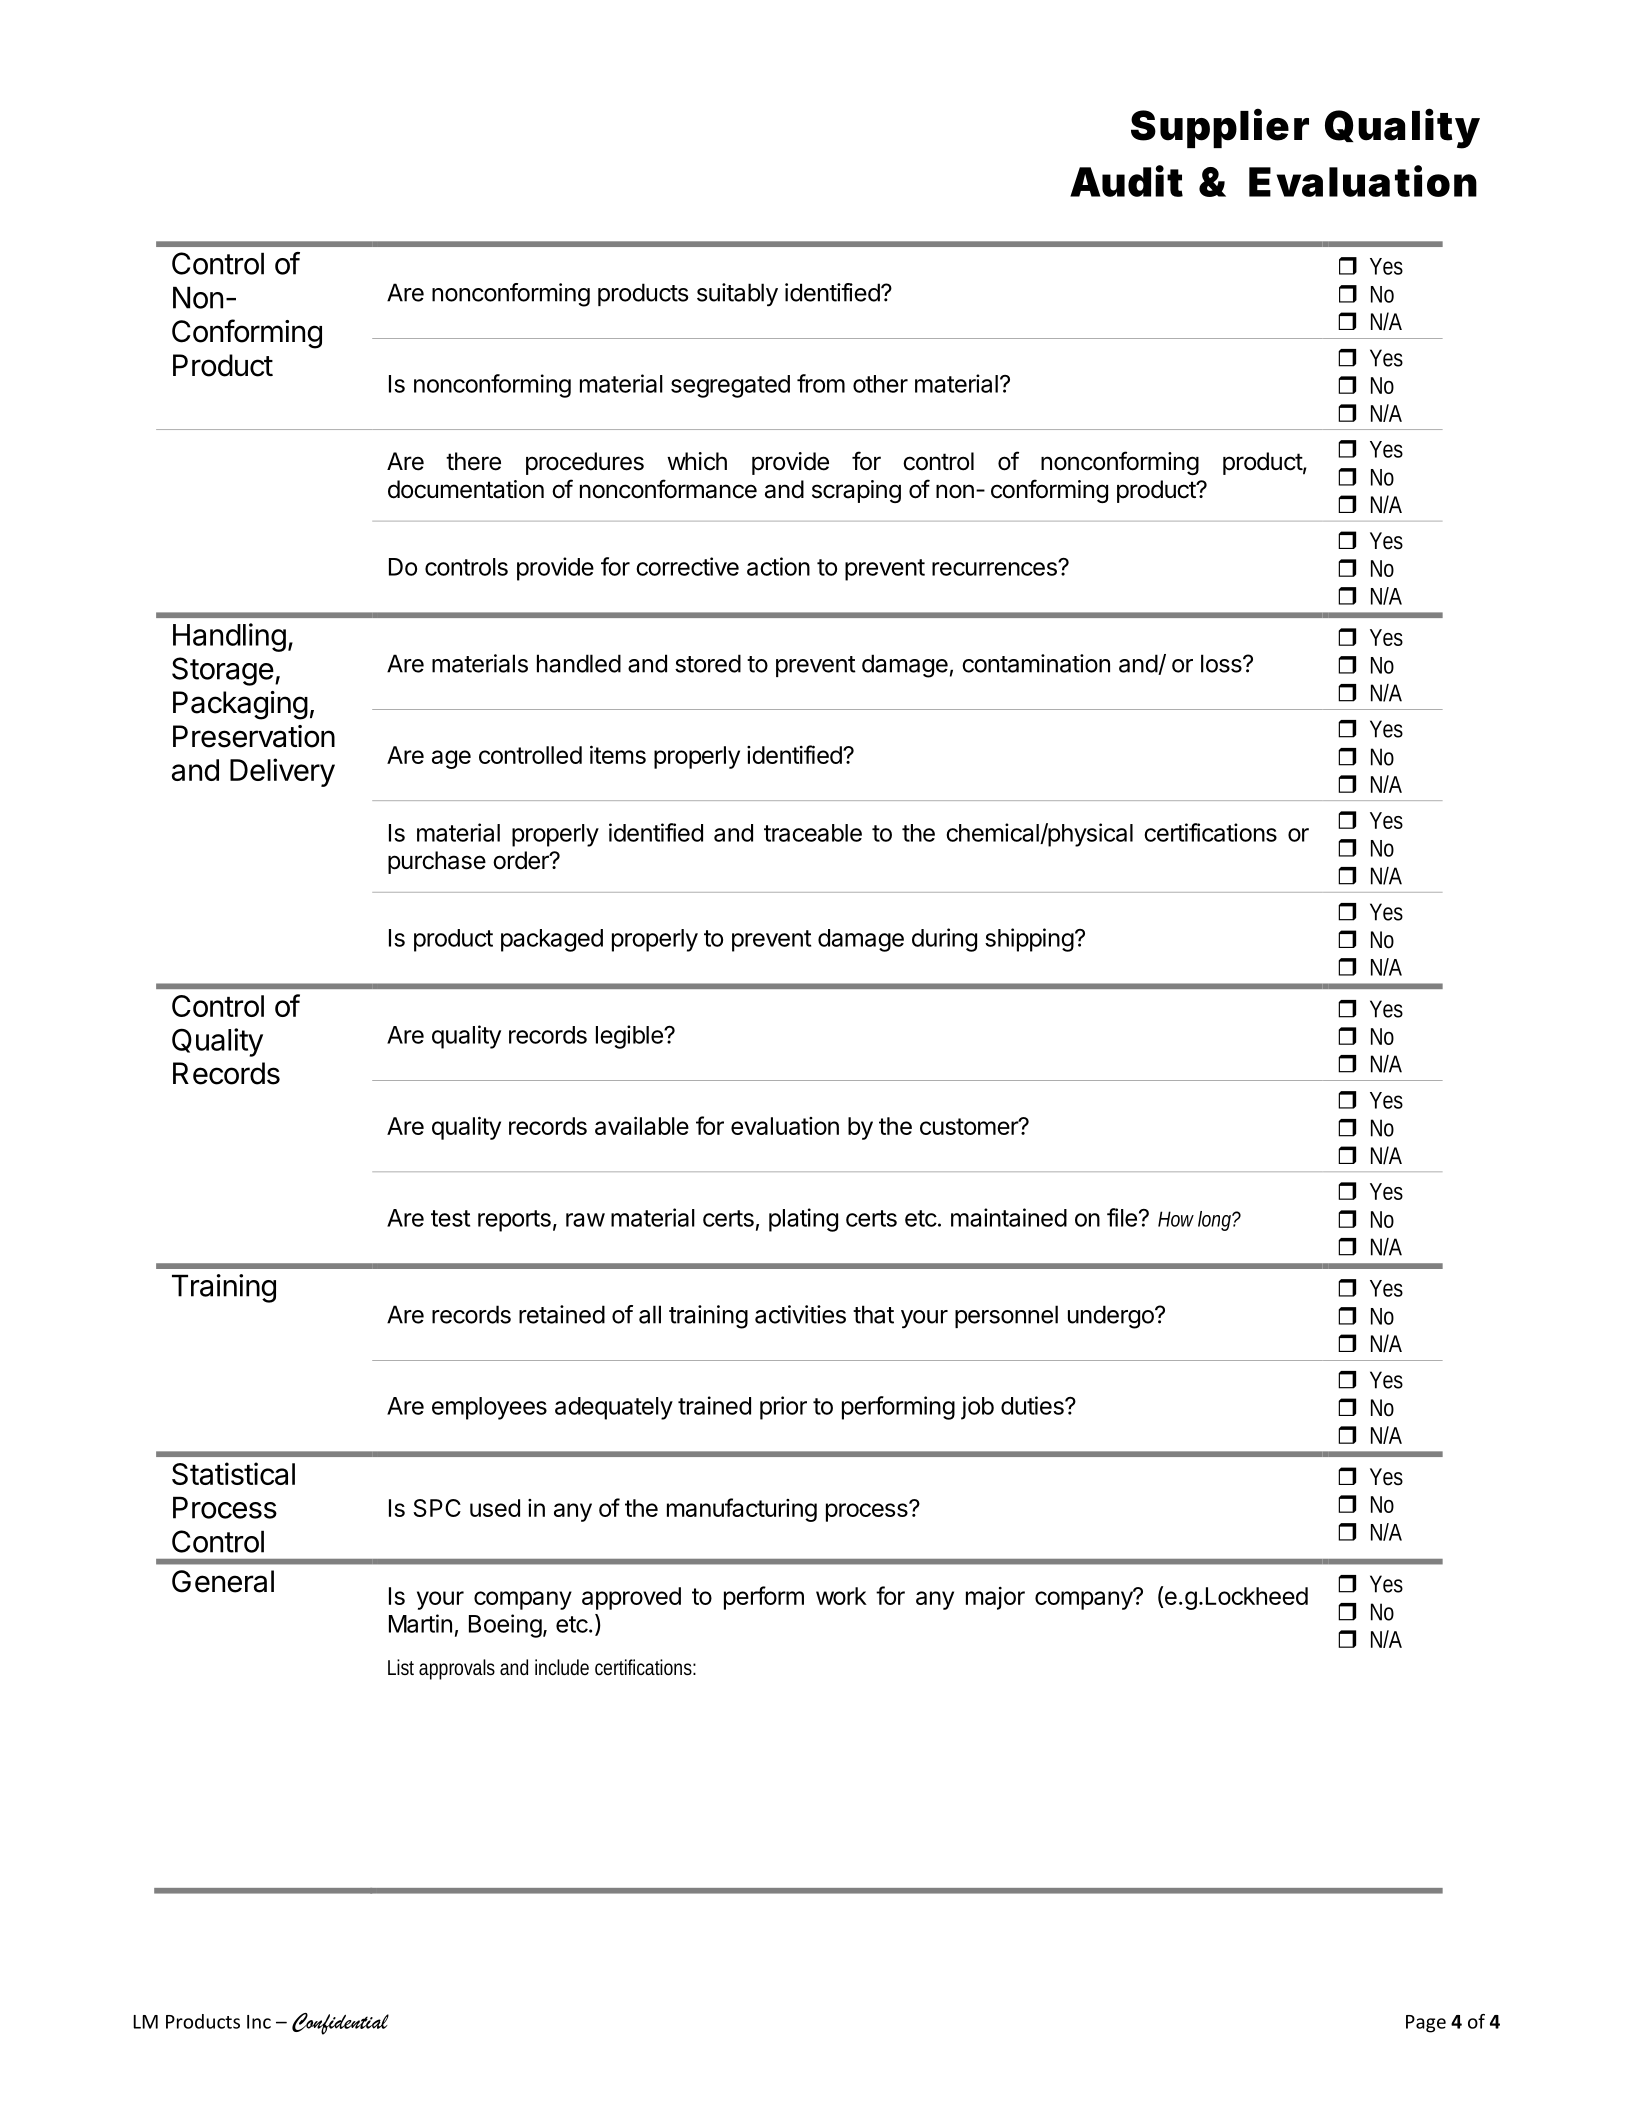  Describe the element at coordinates (562, 1667) in the page. I see `include` at that location.
